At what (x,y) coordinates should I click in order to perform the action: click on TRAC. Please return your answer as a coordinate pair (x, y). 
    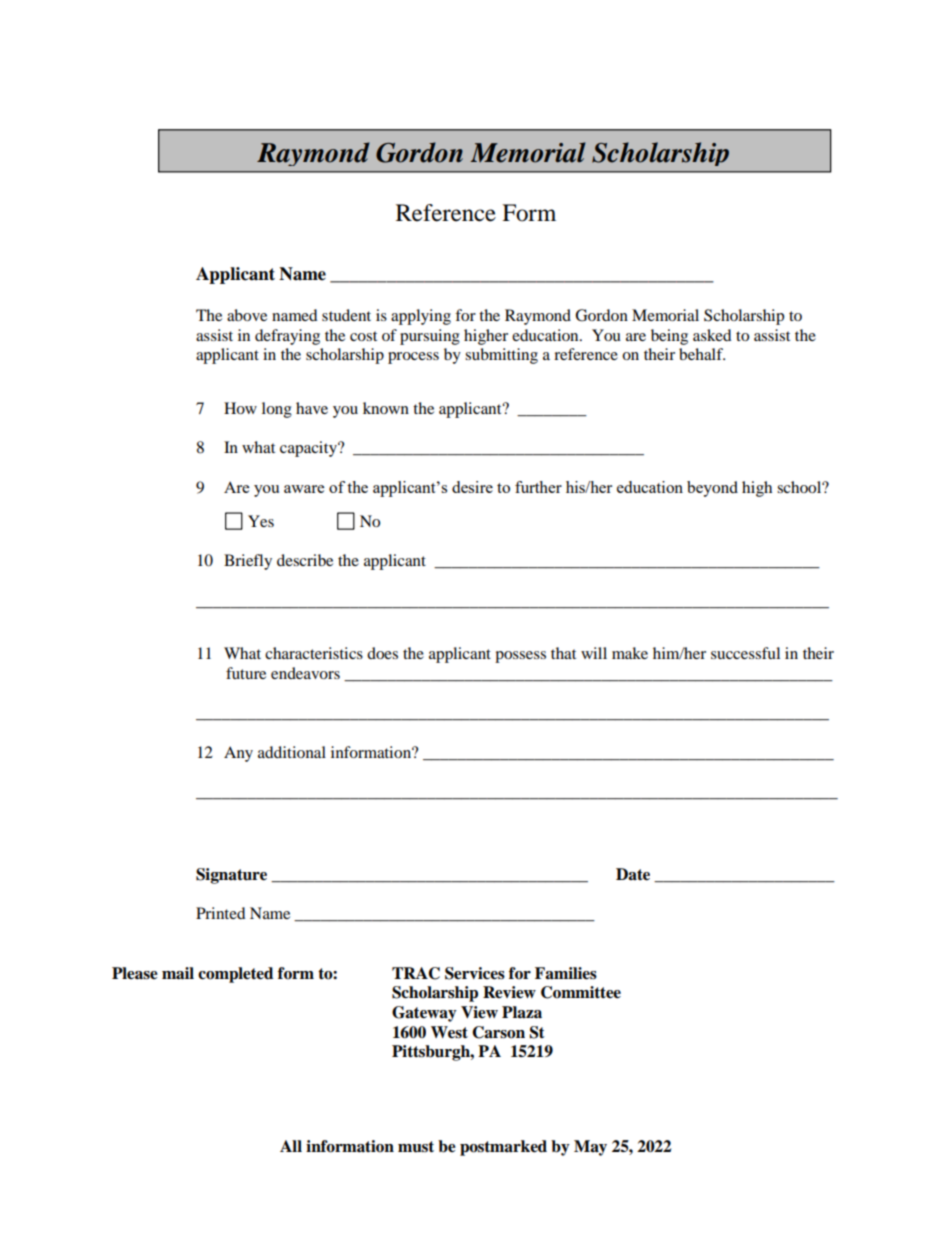
    Looking at the image, I should click on (416, 973).
